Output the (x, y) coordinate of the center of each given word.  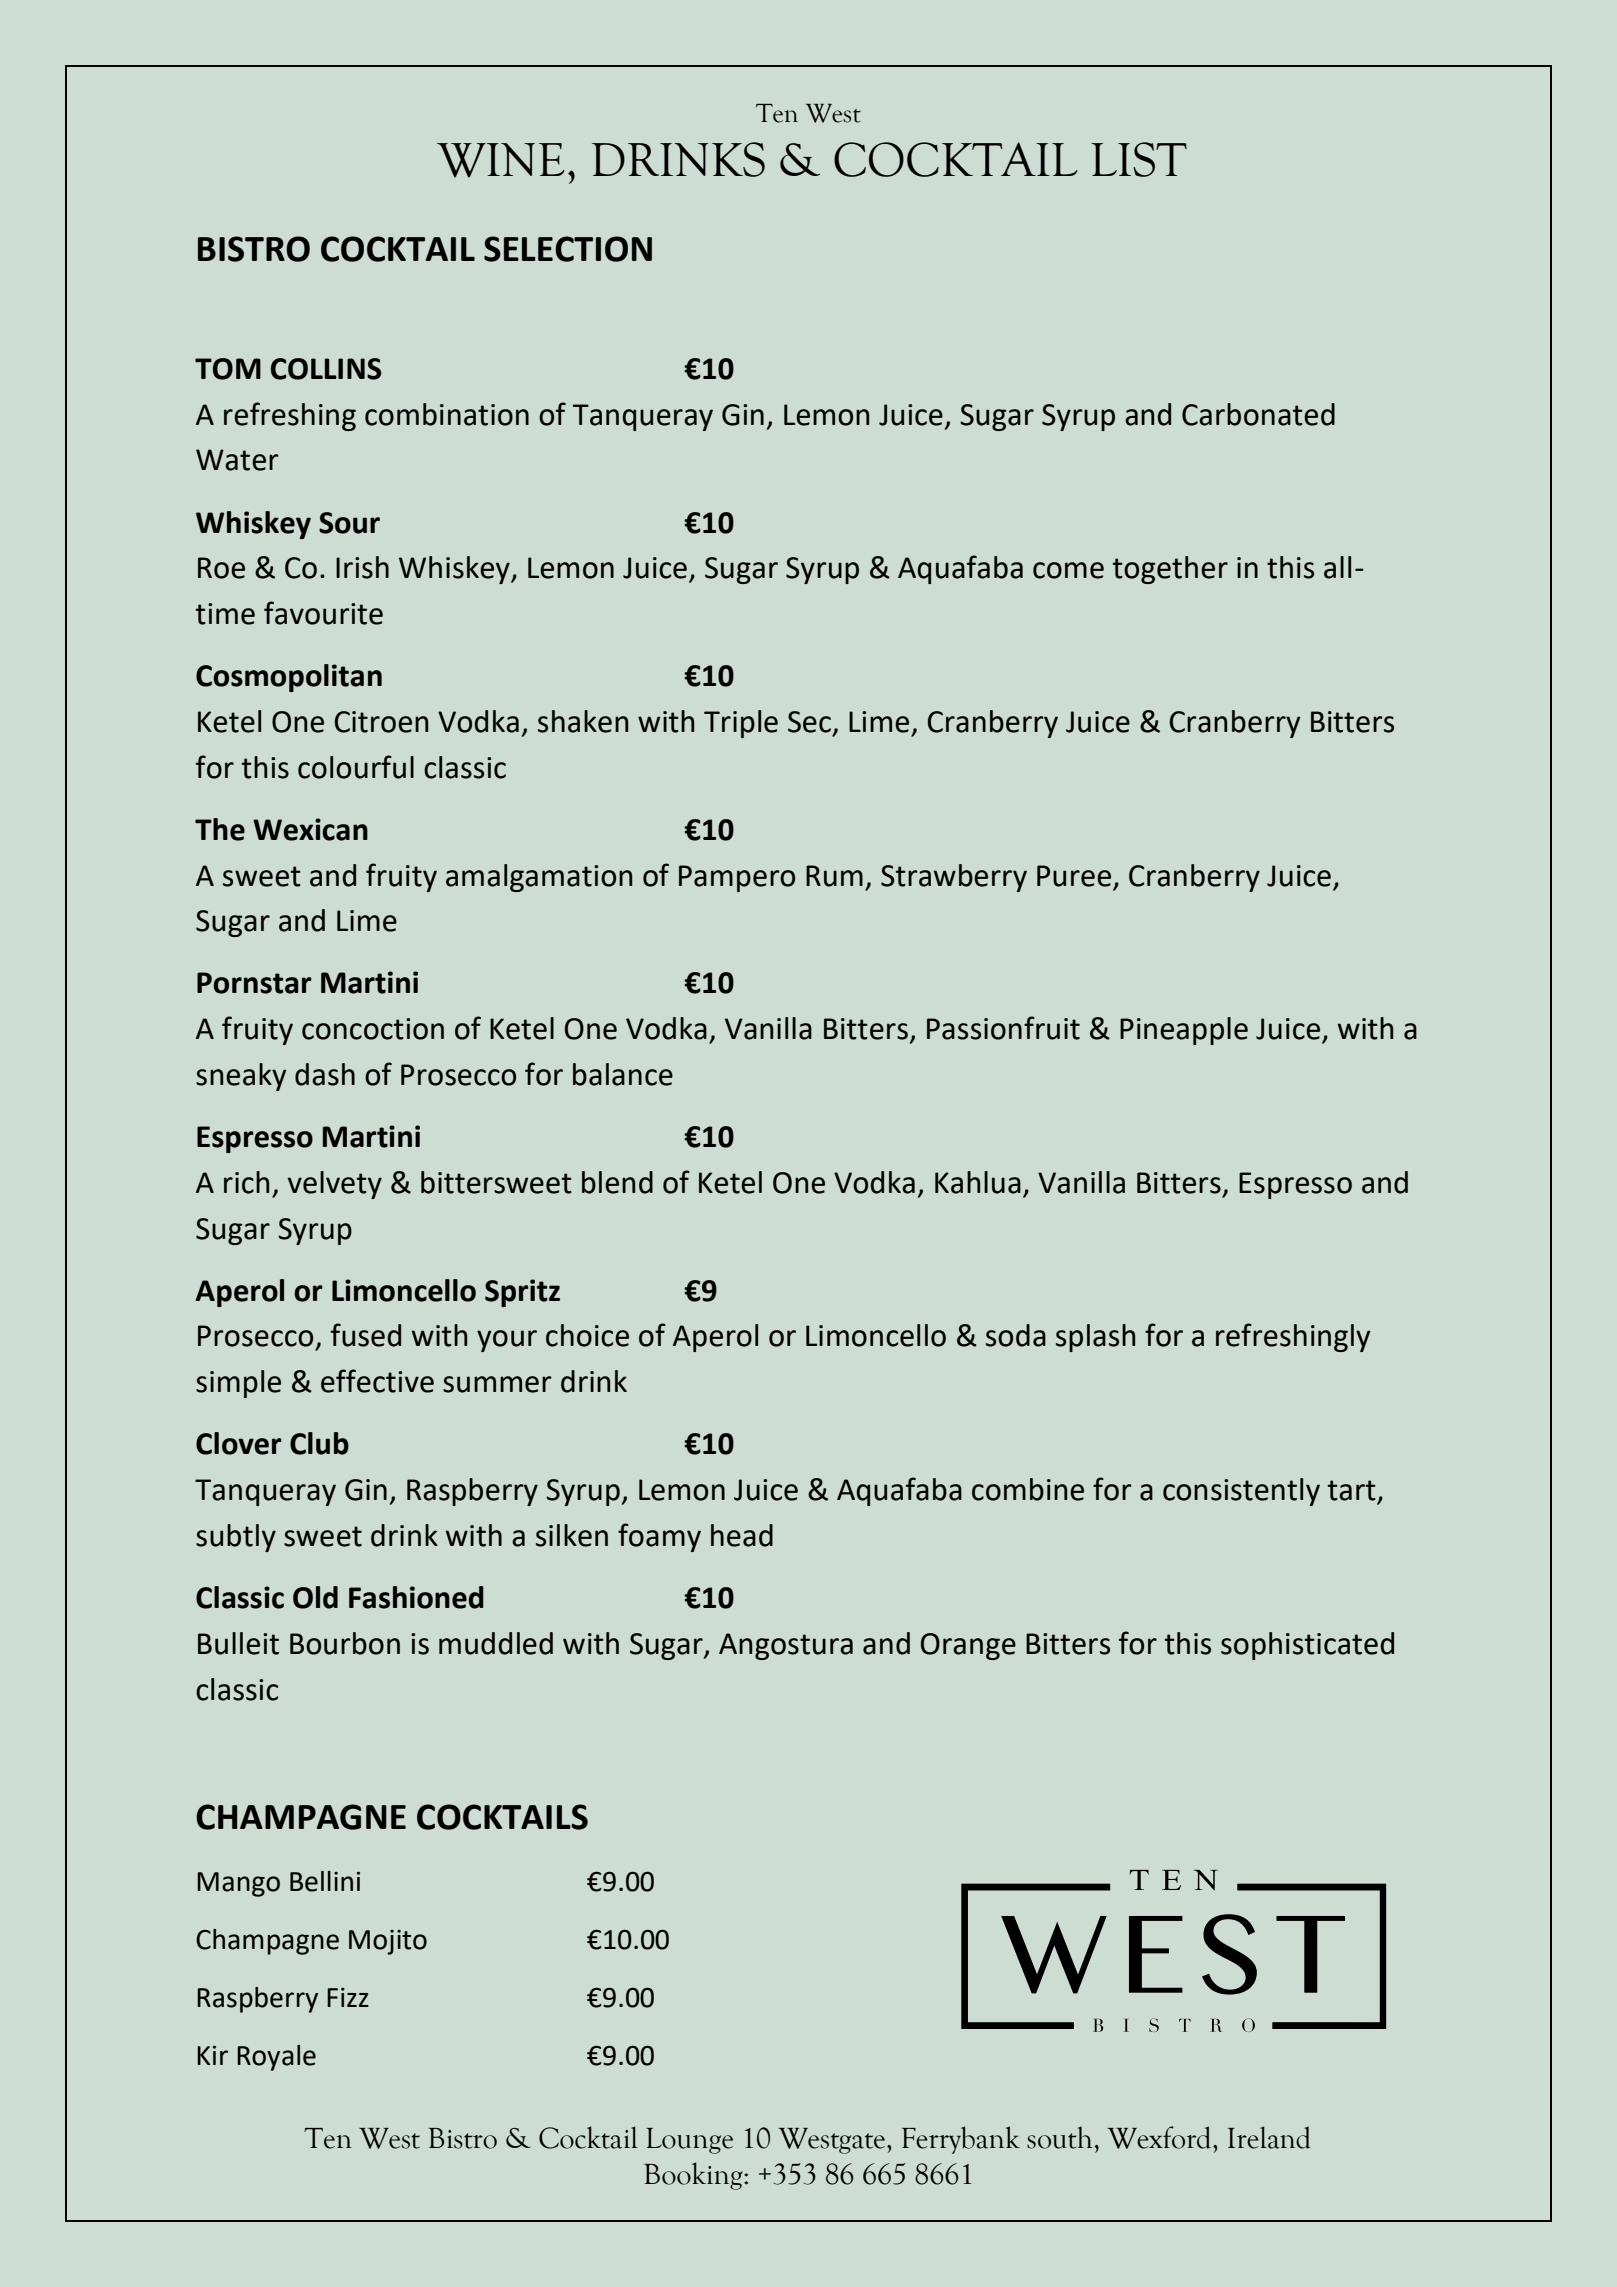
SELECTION (568, 249)
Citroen (381, 722)
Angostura (786, 1646)
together (1170, 570)
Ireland (1269, 2137)
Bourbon (345, 1643)
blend (617, 1182)
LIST (1139, 159)
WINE (501, 160)
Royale (276, 2058)
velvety (335, 1185)
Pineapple (1184, 1031)
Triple (741, 724)
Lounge (689, 2141)
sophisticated (1307, 1646)
